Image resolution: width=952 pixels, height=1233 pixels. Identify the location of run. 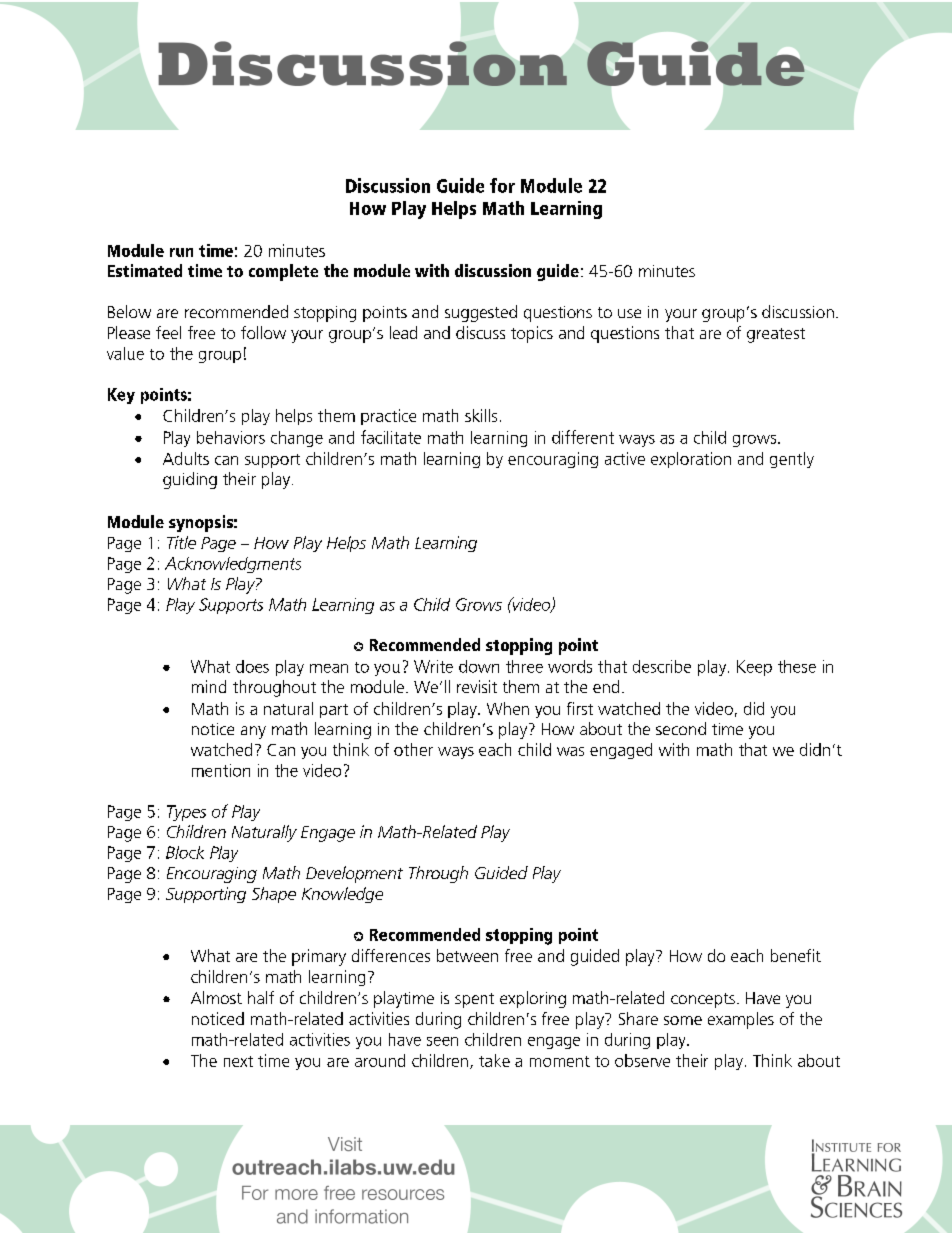
(181, 252).
